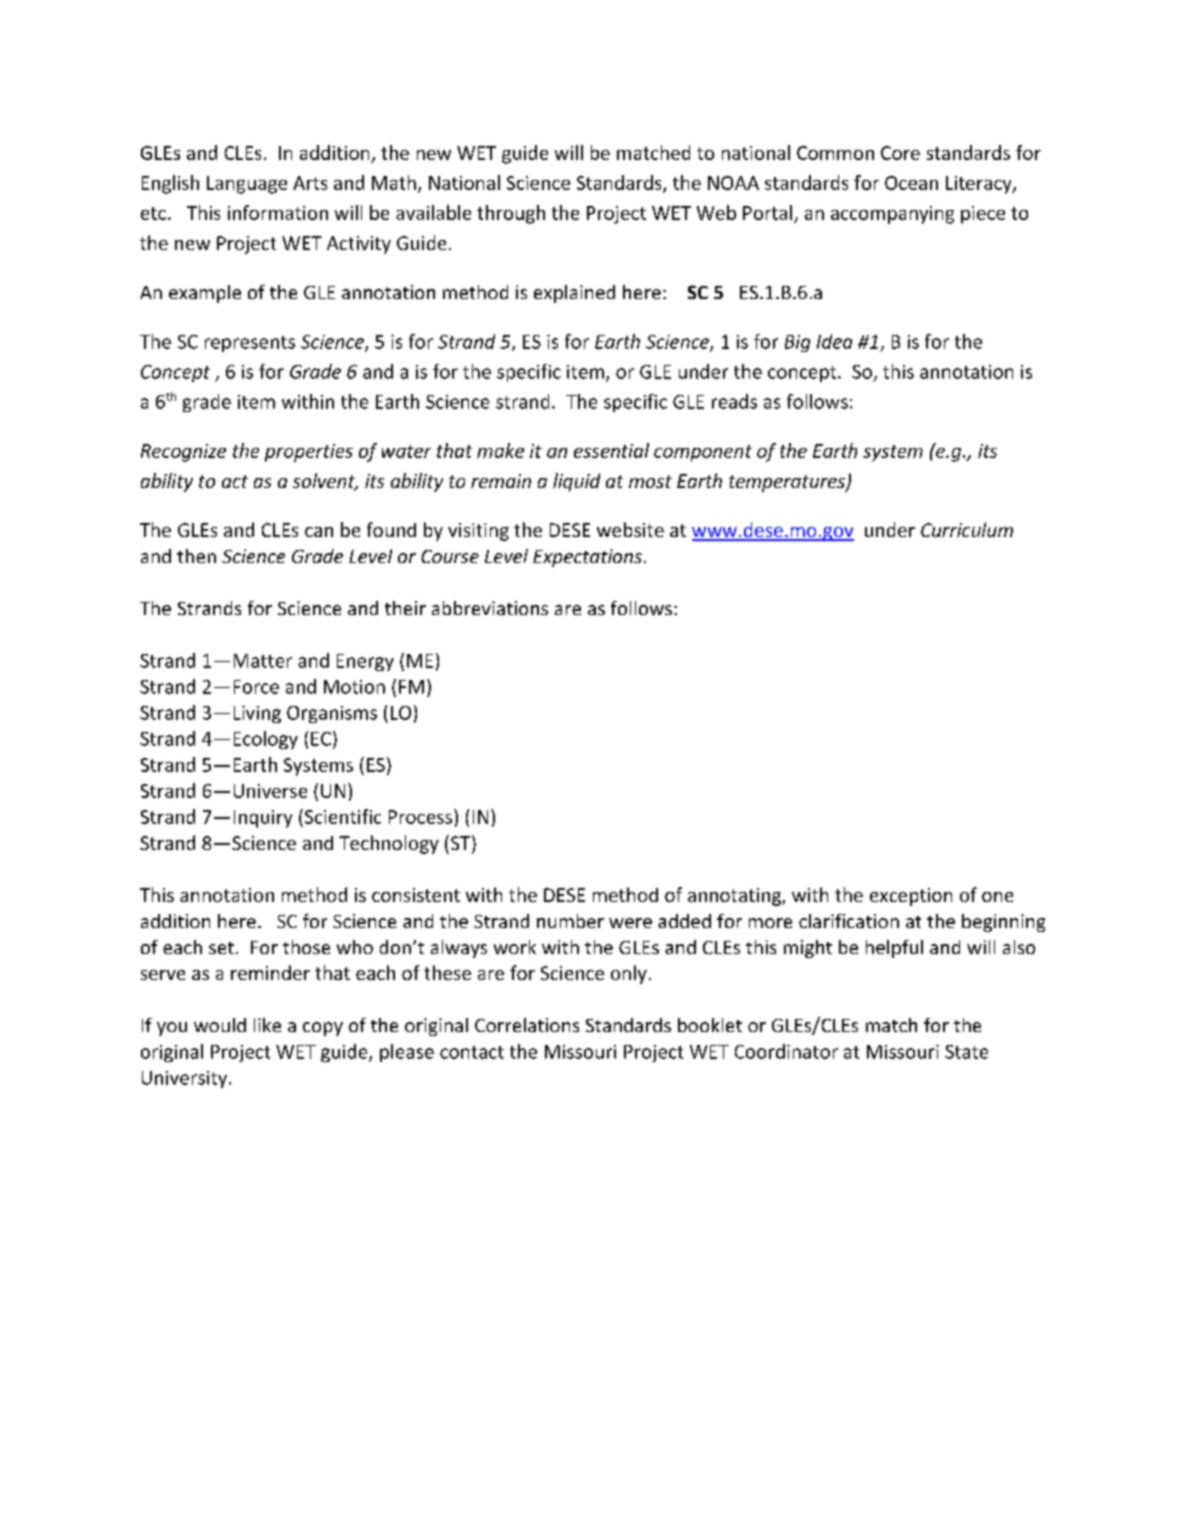 The height and width of the image is (1537, 1187). What do you see at coordinates (247, 185) in the image?
I see `Language` at bounding box center [247, 185].
